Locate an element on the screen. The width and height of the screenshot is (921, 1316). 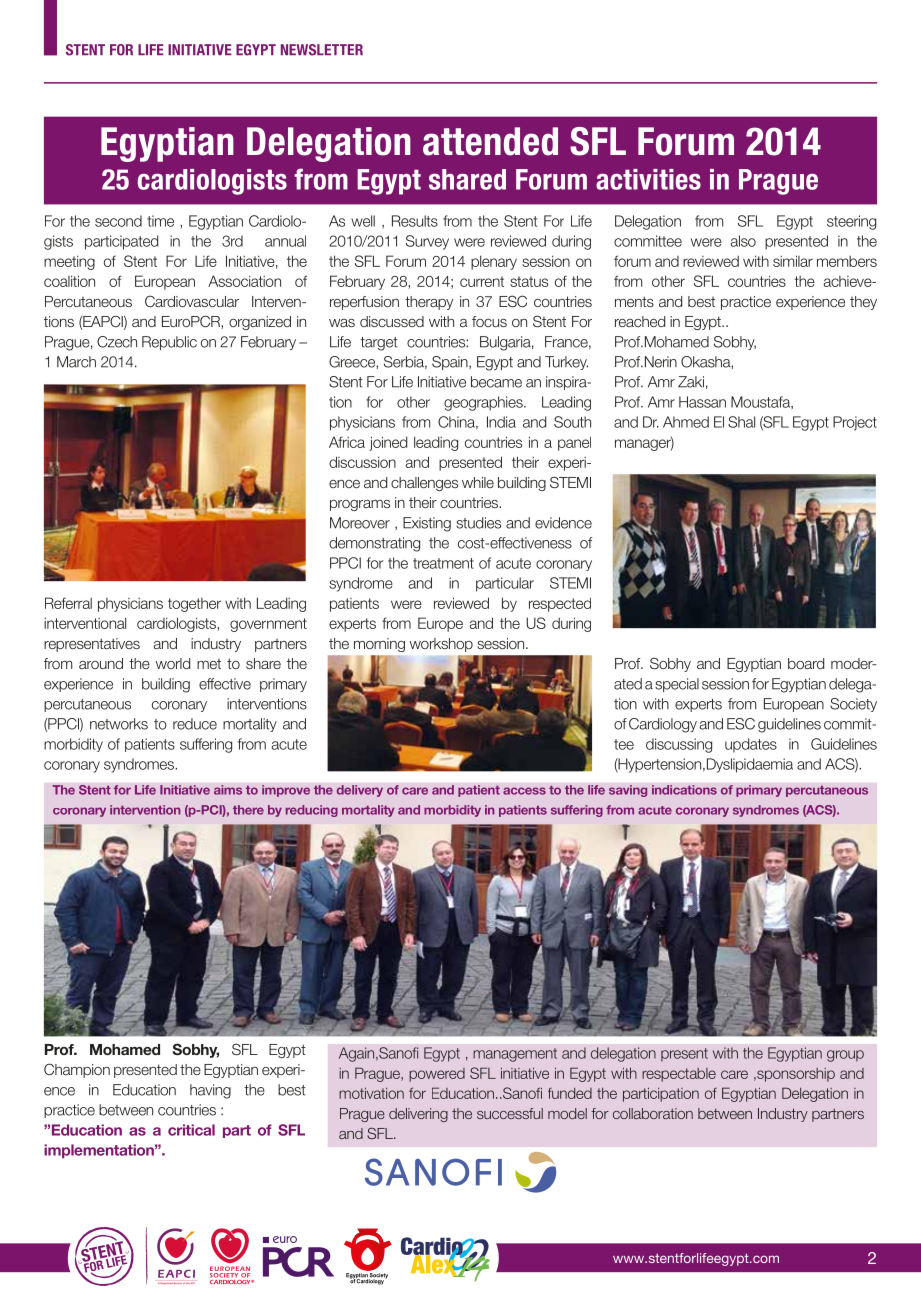
updates is located at coordinates (751, 745).
